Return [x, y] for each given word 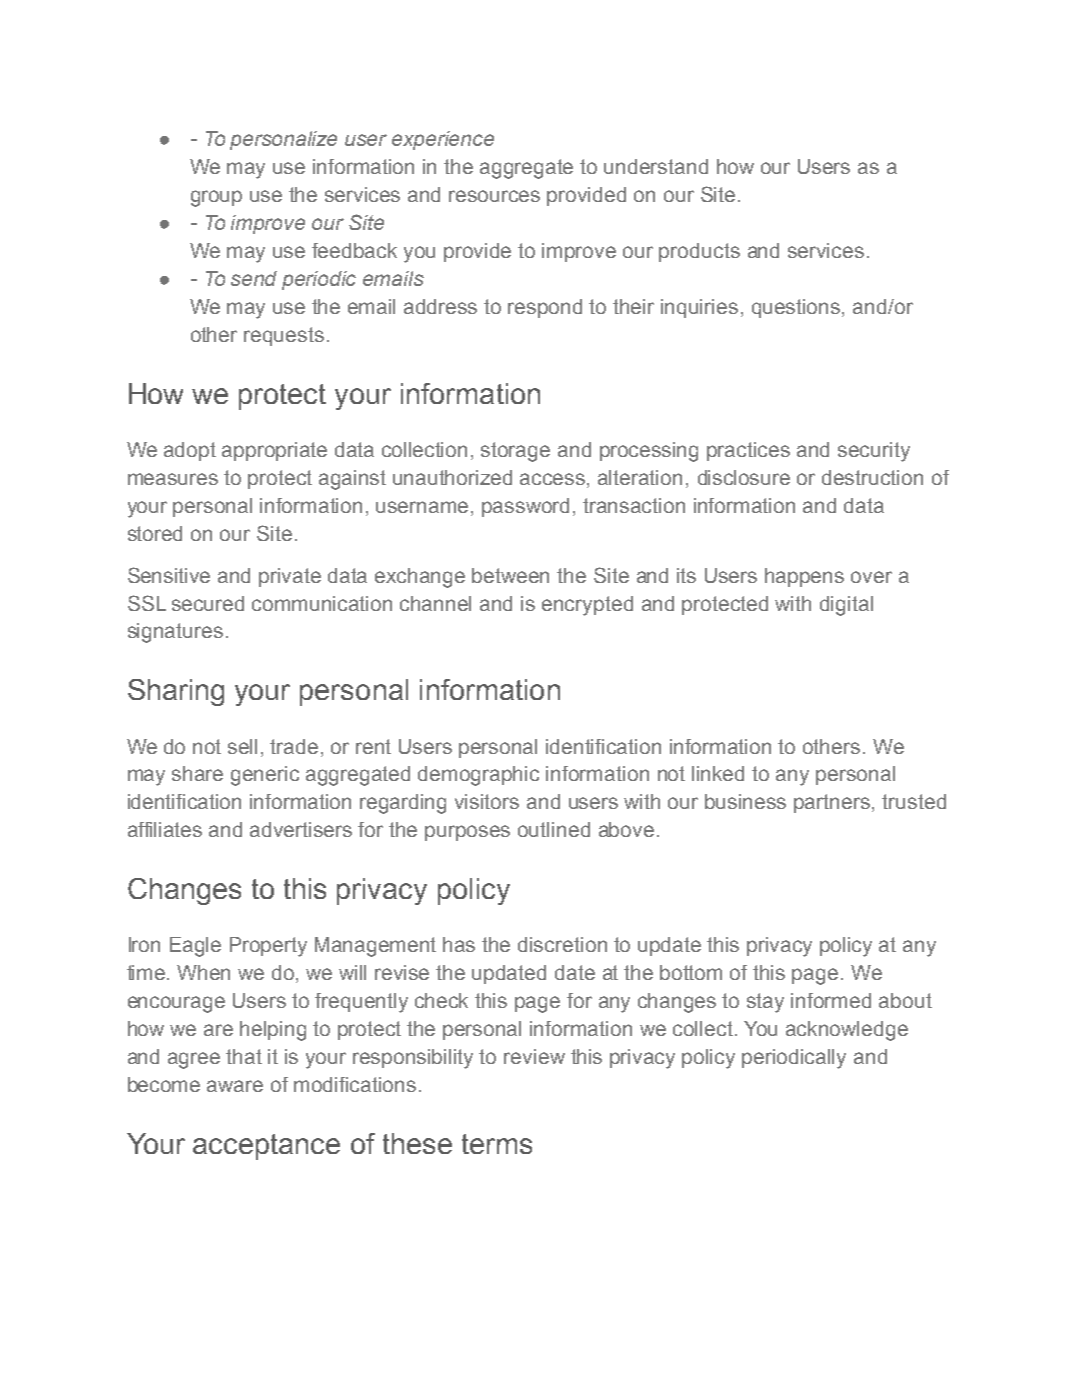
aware [235, 1086]
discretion [562, 944]
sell [242, 746]
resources [494, 196]
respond [545, 308]
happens [804, 577]
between [510, 575]
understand [656, 166]
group [216, 198]
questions [797, 308]
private [290, 577]
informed [831, 1000]
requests [284, 336]
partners [833, 803]
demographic [478, 776]
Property [268, 947]
